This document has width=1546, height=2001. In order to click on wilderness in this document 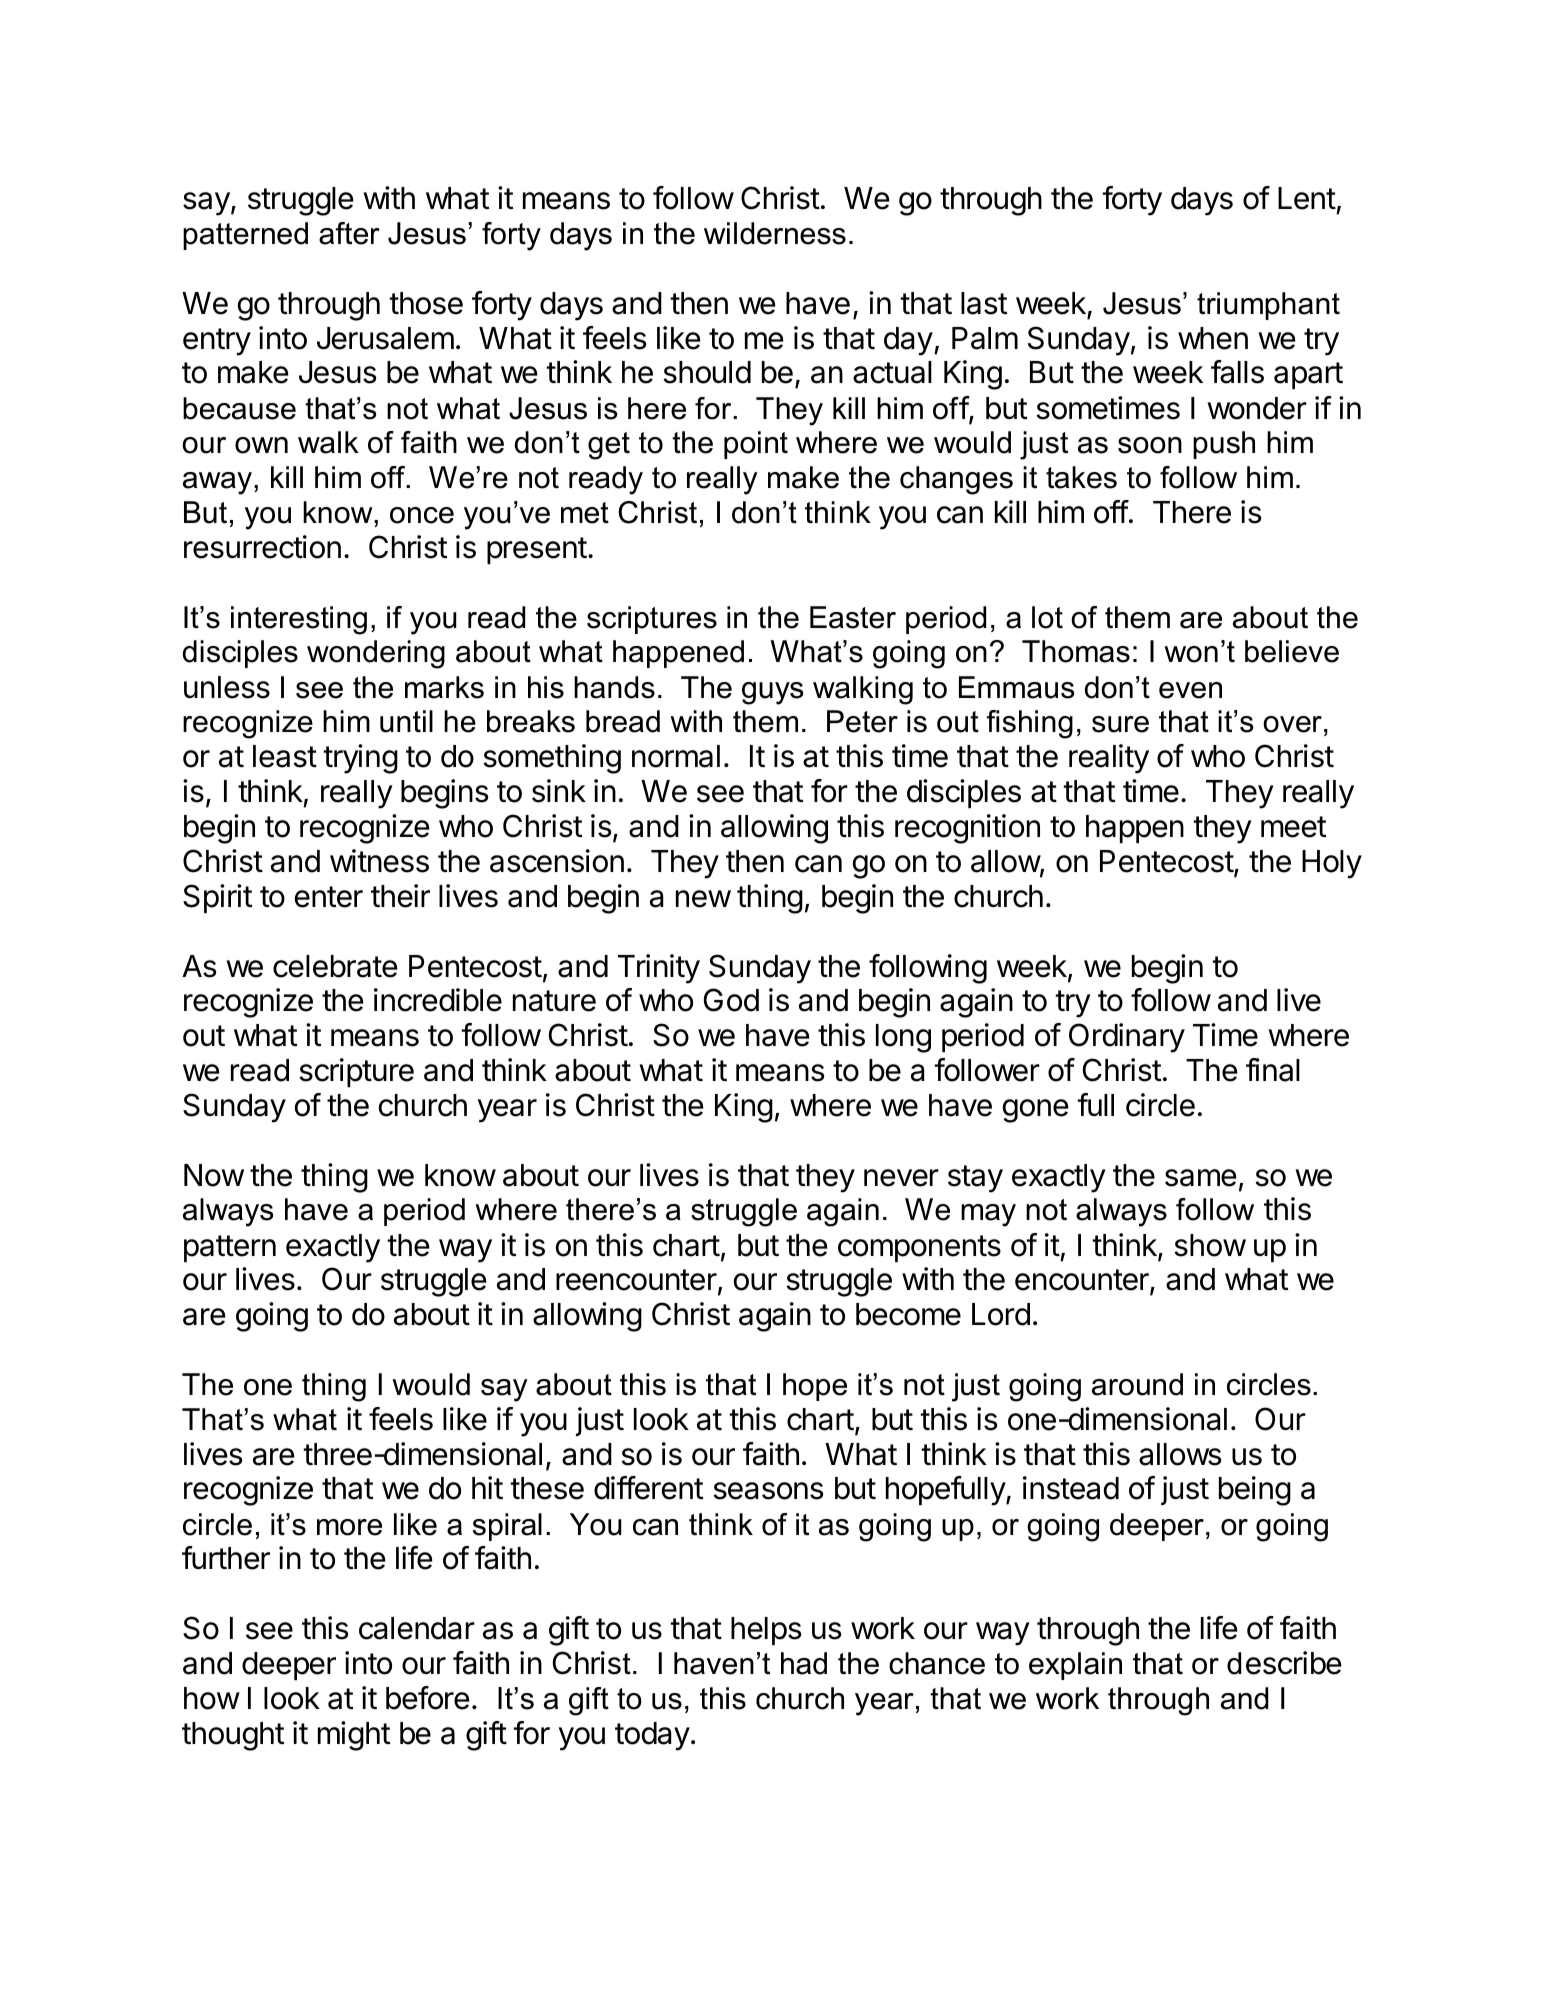, I will do `click(775, 233)`.
